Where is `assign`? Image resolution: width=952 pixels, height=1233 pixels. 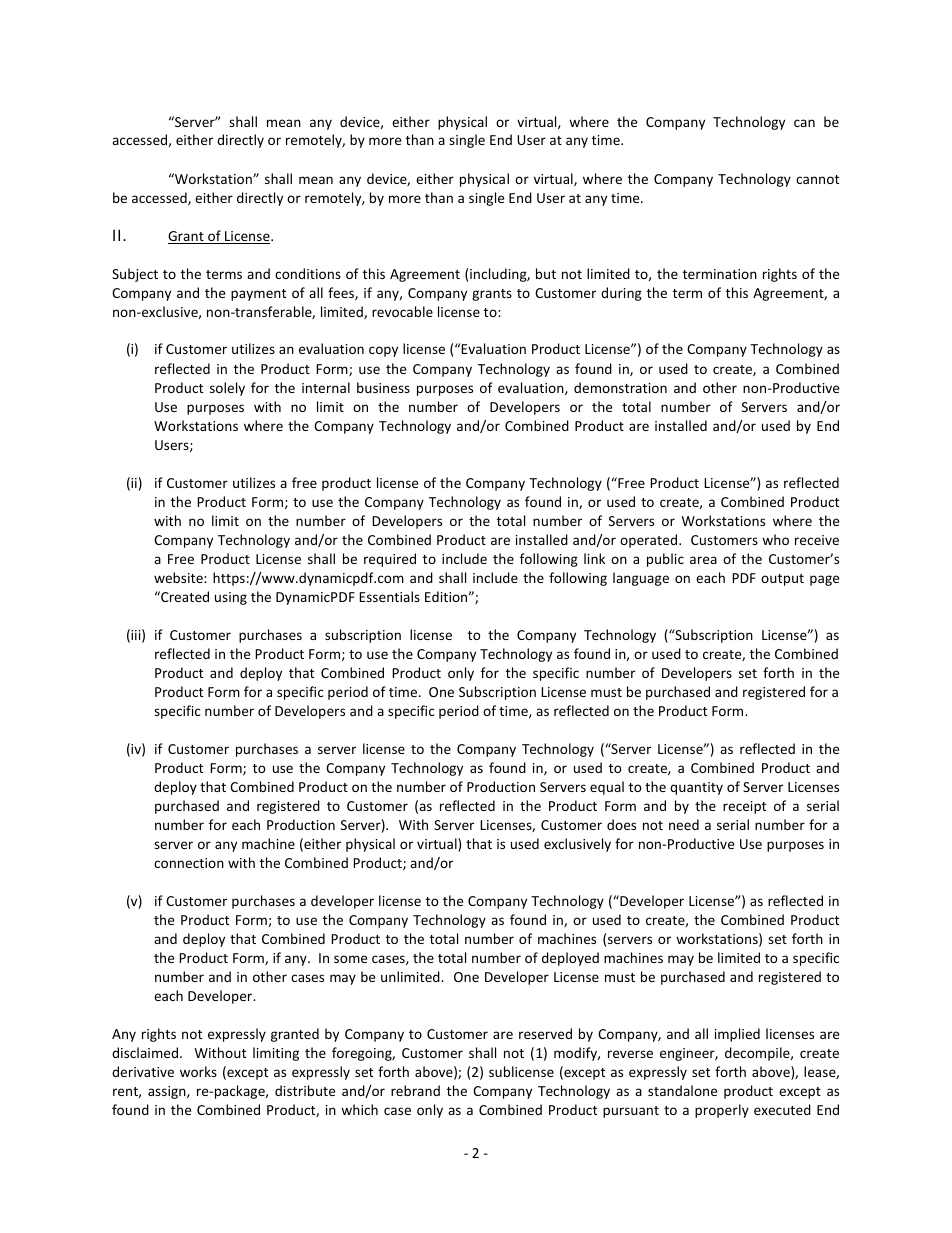
assign is located at coordinates (168, 1092).
